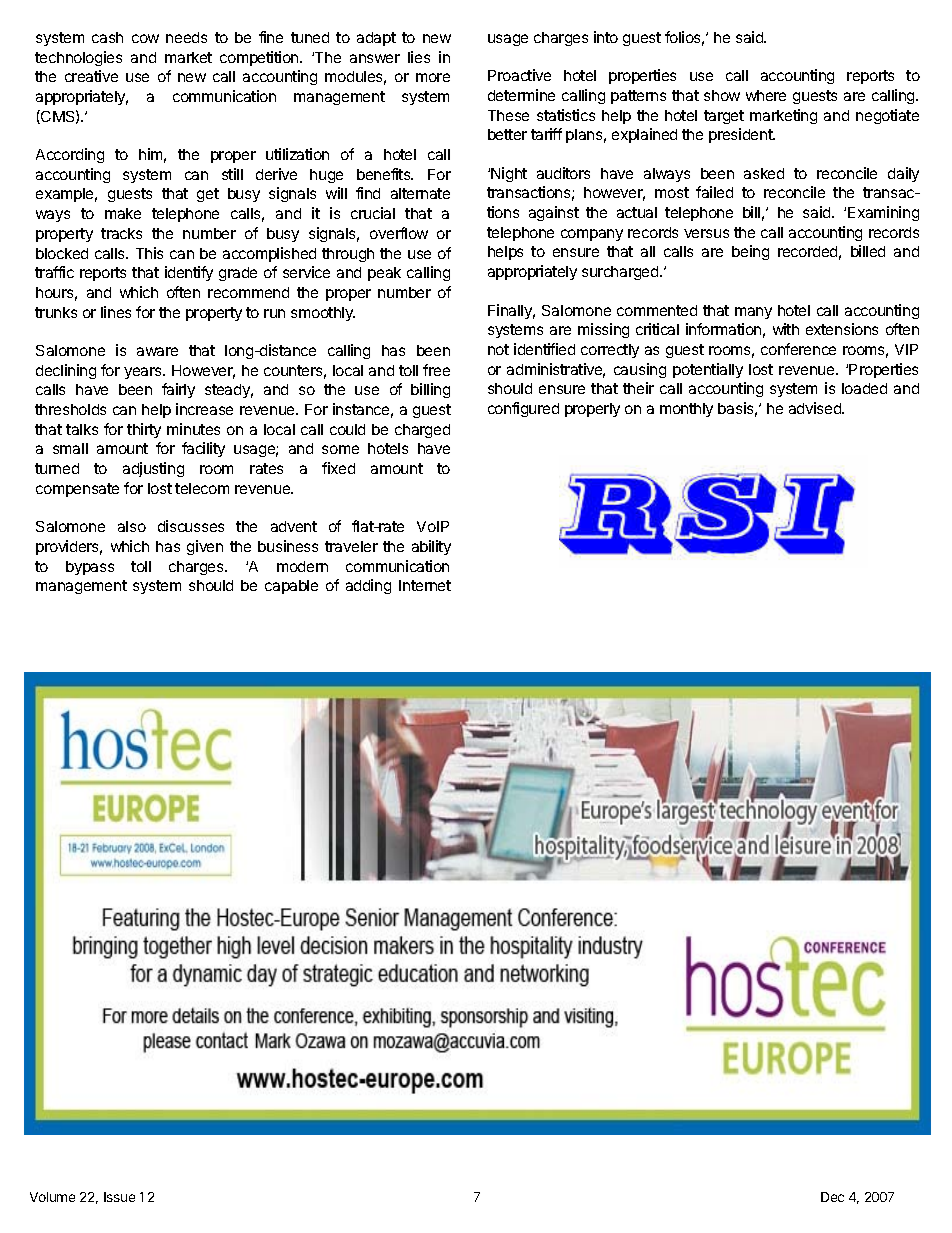 This screenshot has height=1233, width=952. I want to click on ability, so click(431, 547).
